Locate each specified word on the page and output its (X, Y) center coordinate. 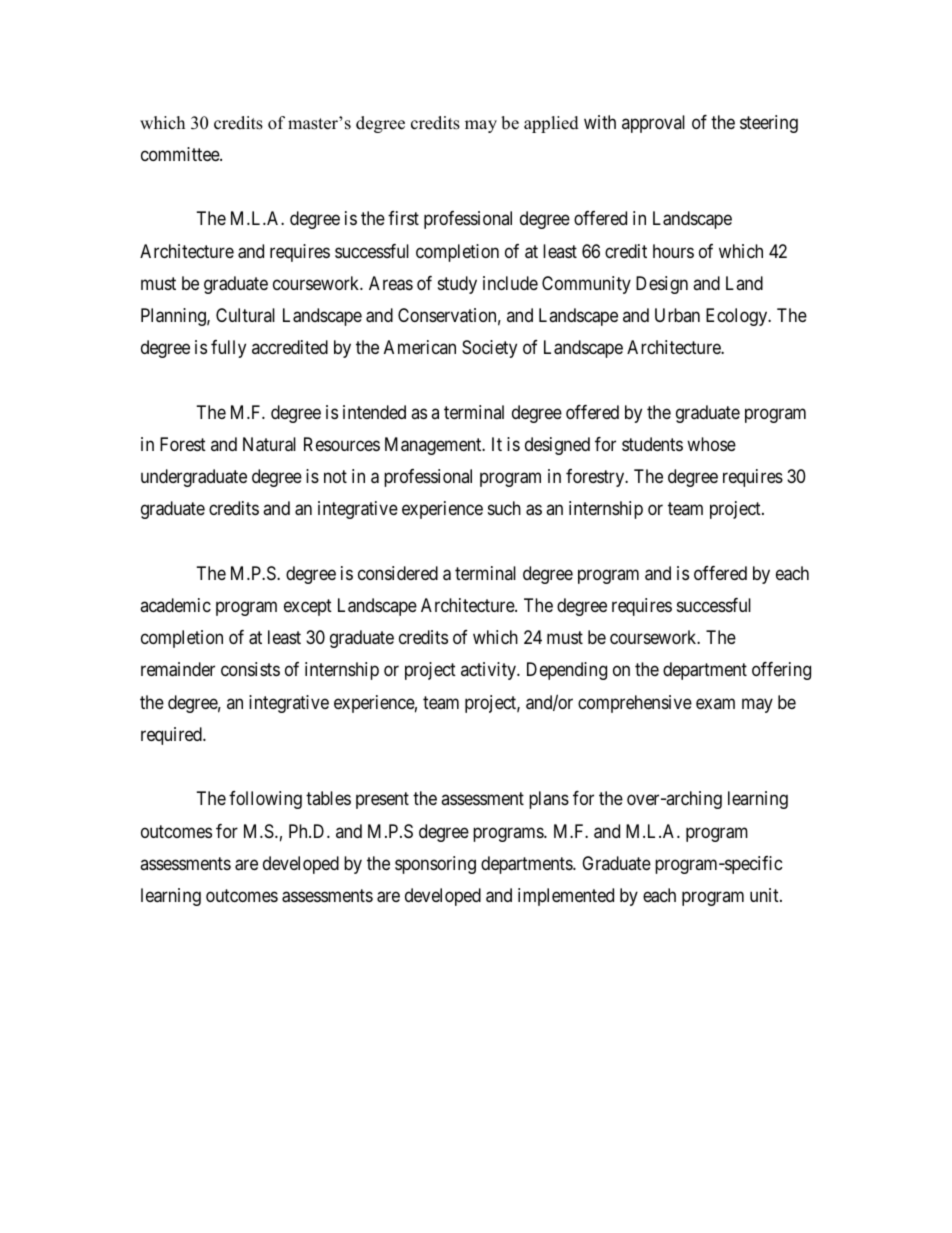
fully (228, 349)
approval (653, 124)
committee (181, 154)
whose (711, 444)
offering (781, 671)
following (265, 800)
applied (551, 124)
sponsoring (435, 865)
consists (250, 669)
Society (489, 349)
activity (489, 671)
